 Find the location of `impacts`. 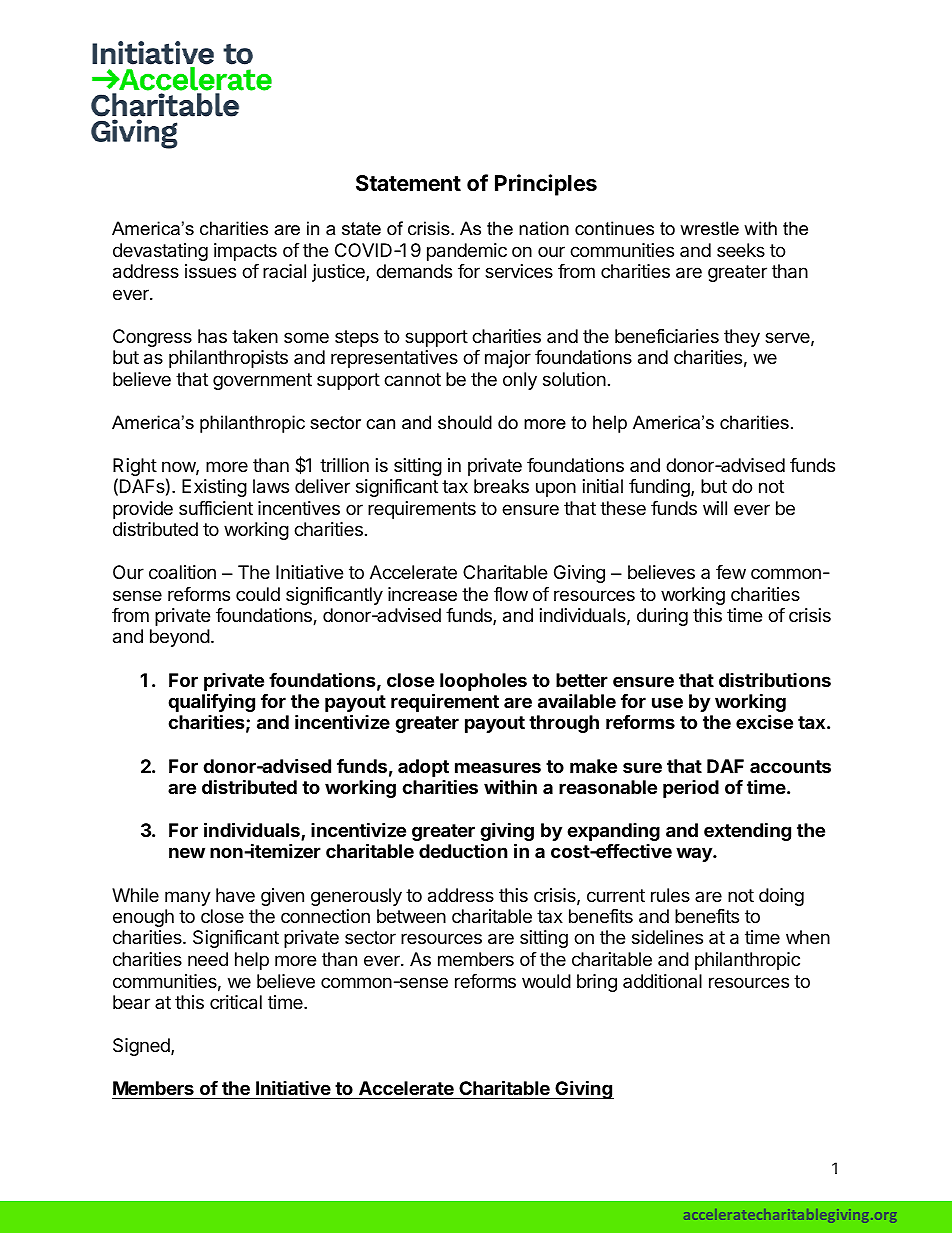

impacts is located at coordinates (245, 252).
